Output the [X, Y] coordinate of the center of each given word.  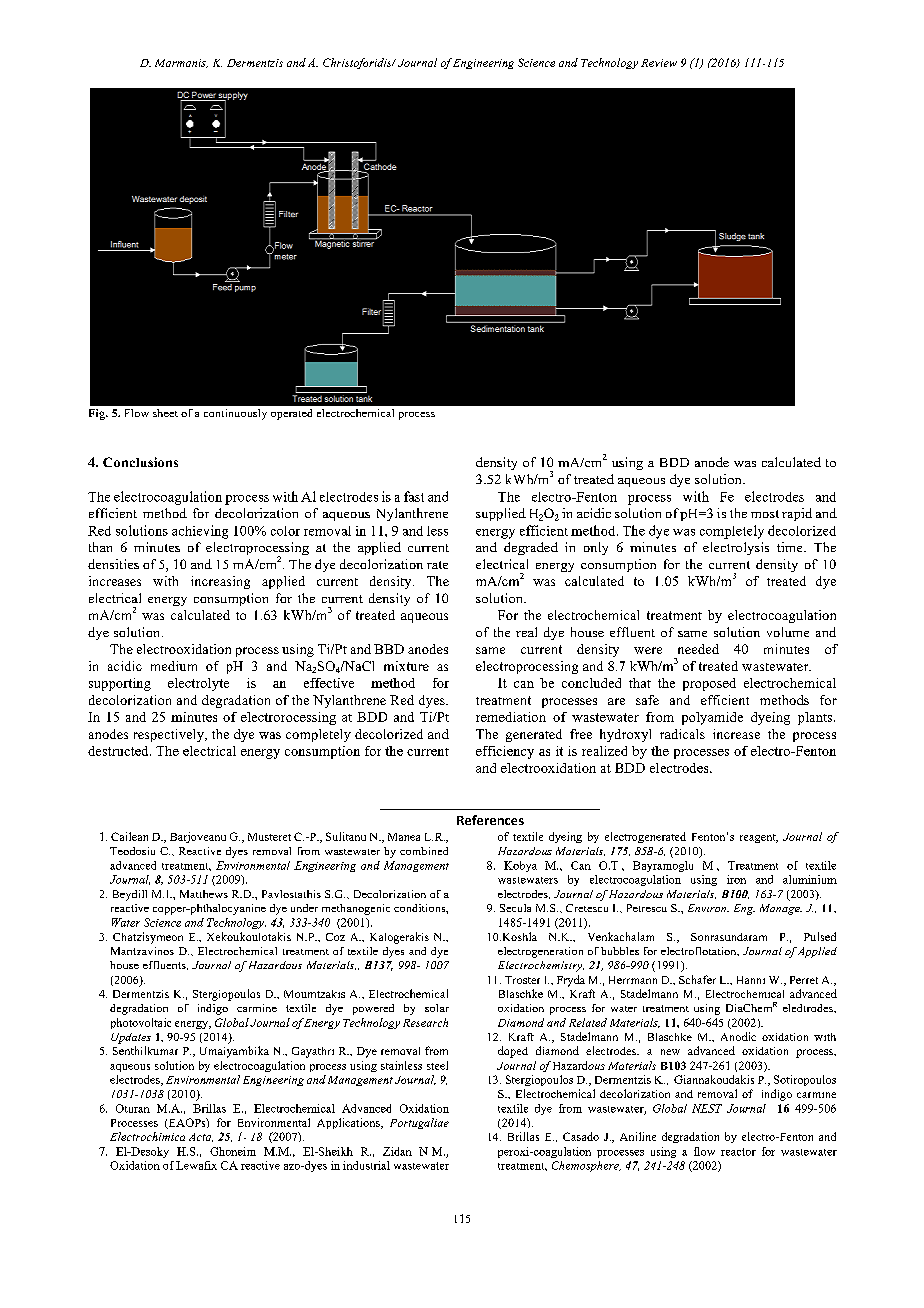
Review [659, 63]
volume [788, 632]
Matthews [204, 894]
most [765, 514]
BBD [389, 649]
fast [414, 496]
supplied [501, 514]
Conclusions [140, 462]
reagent [759, 838]
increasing [220, 582]
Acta [201, 1137]
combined [424, 851]
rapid [797, 514]
